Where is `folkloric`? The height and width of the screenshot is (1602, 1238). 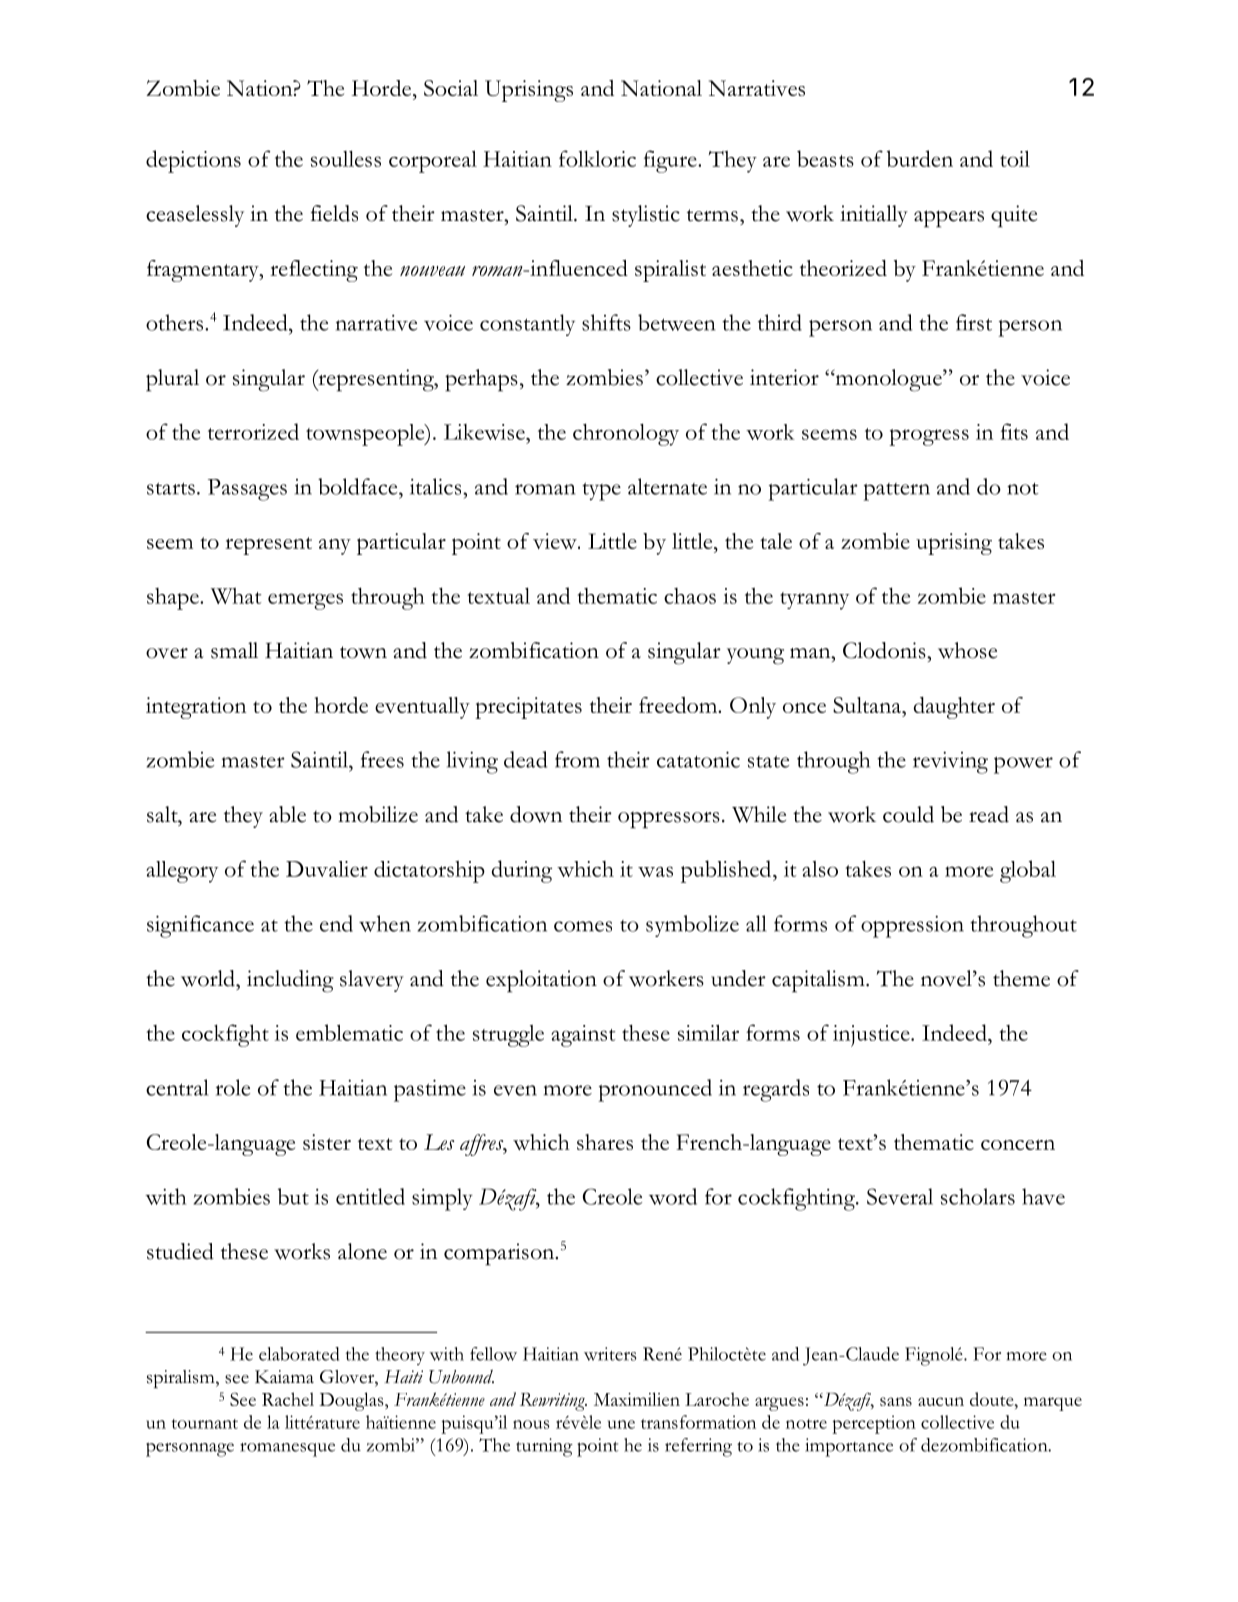
folkloric is located at coordinates (597, 158).
